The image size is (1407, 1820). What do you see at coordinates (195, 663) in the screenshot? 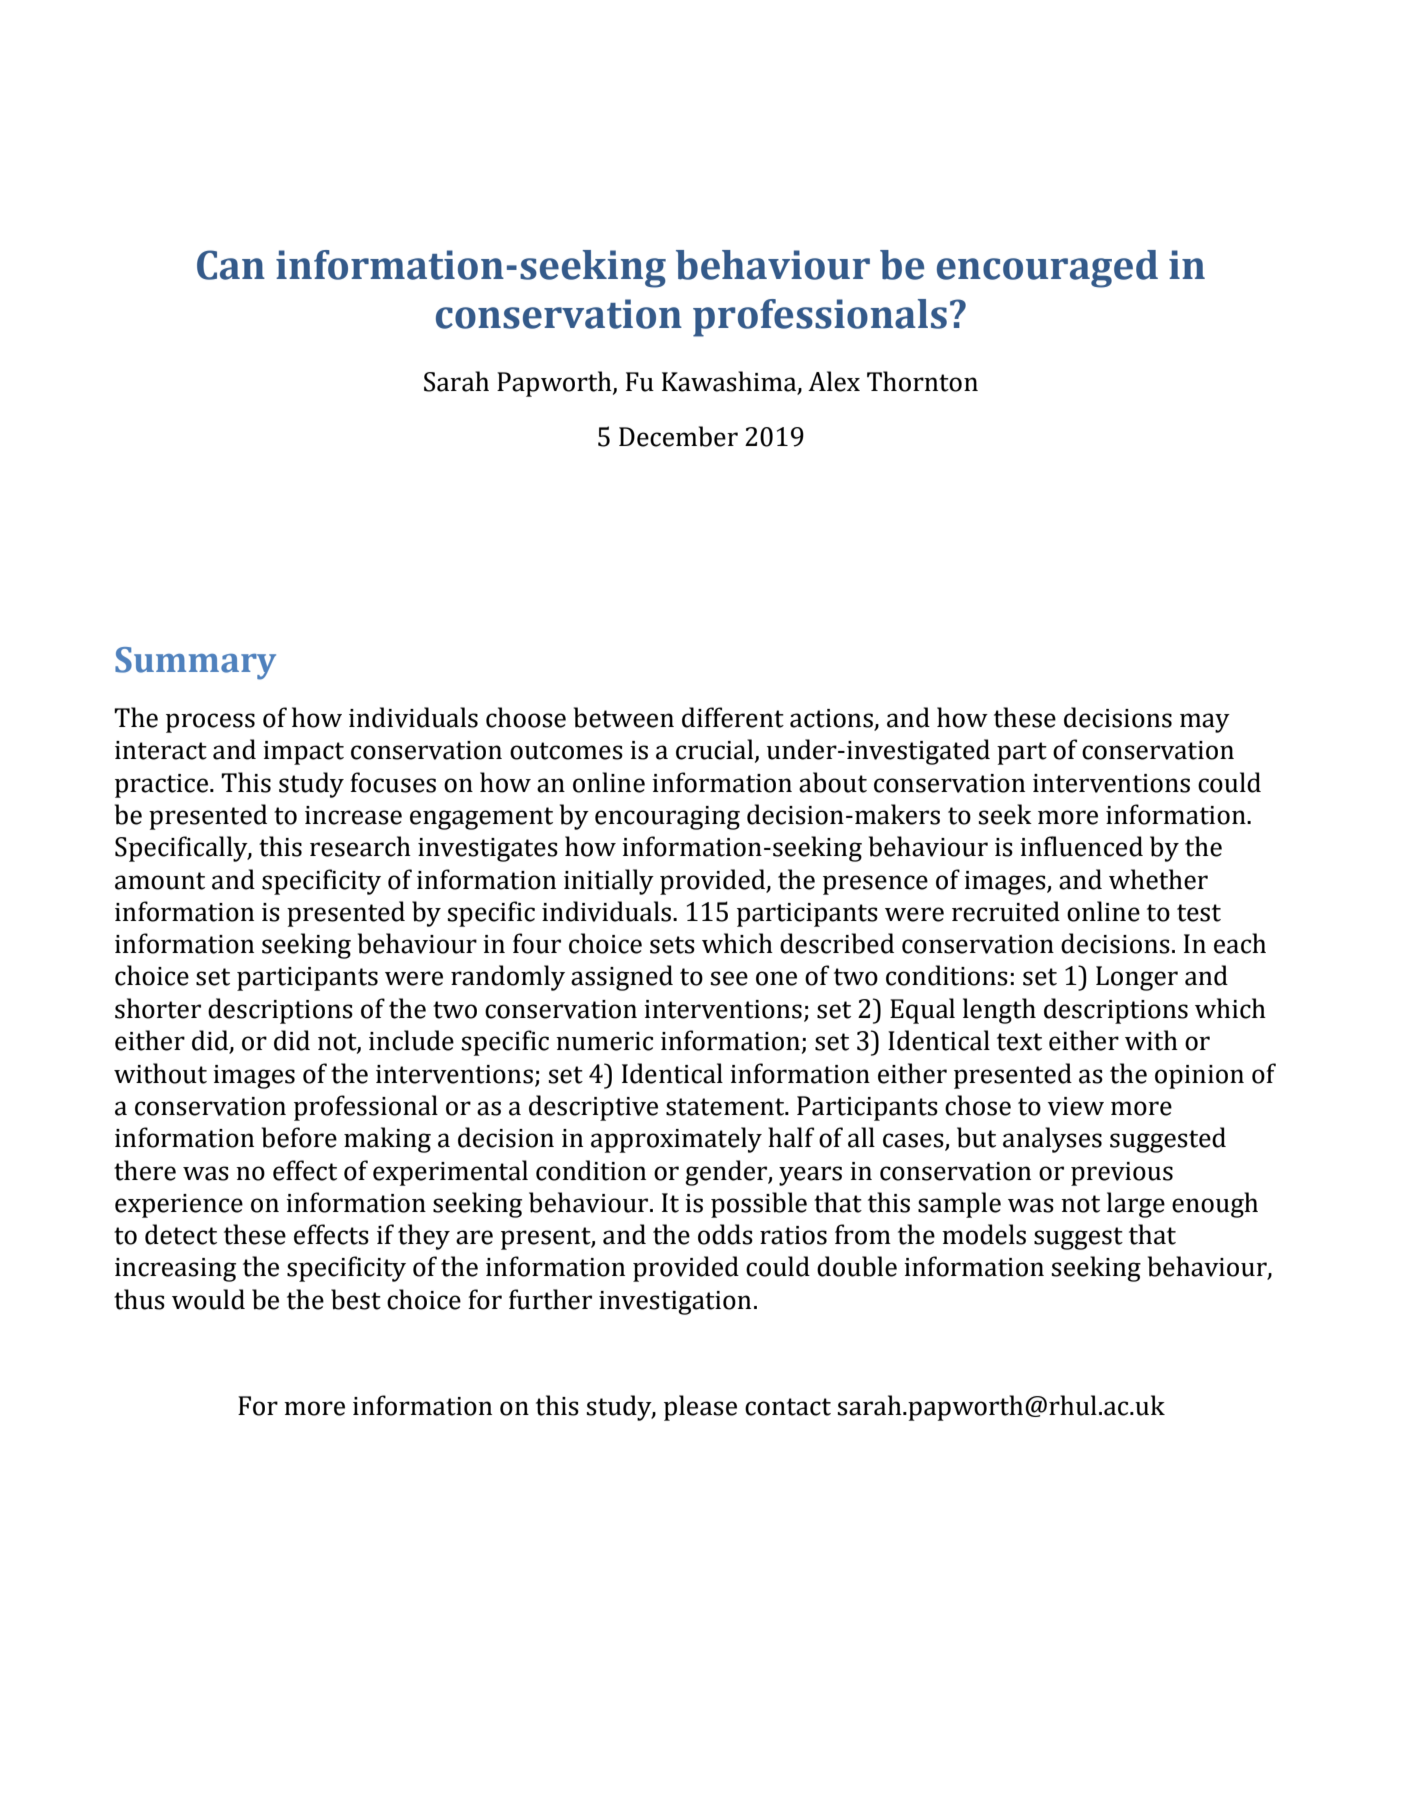
I see `Summary` at bounding box center [195, 663].
